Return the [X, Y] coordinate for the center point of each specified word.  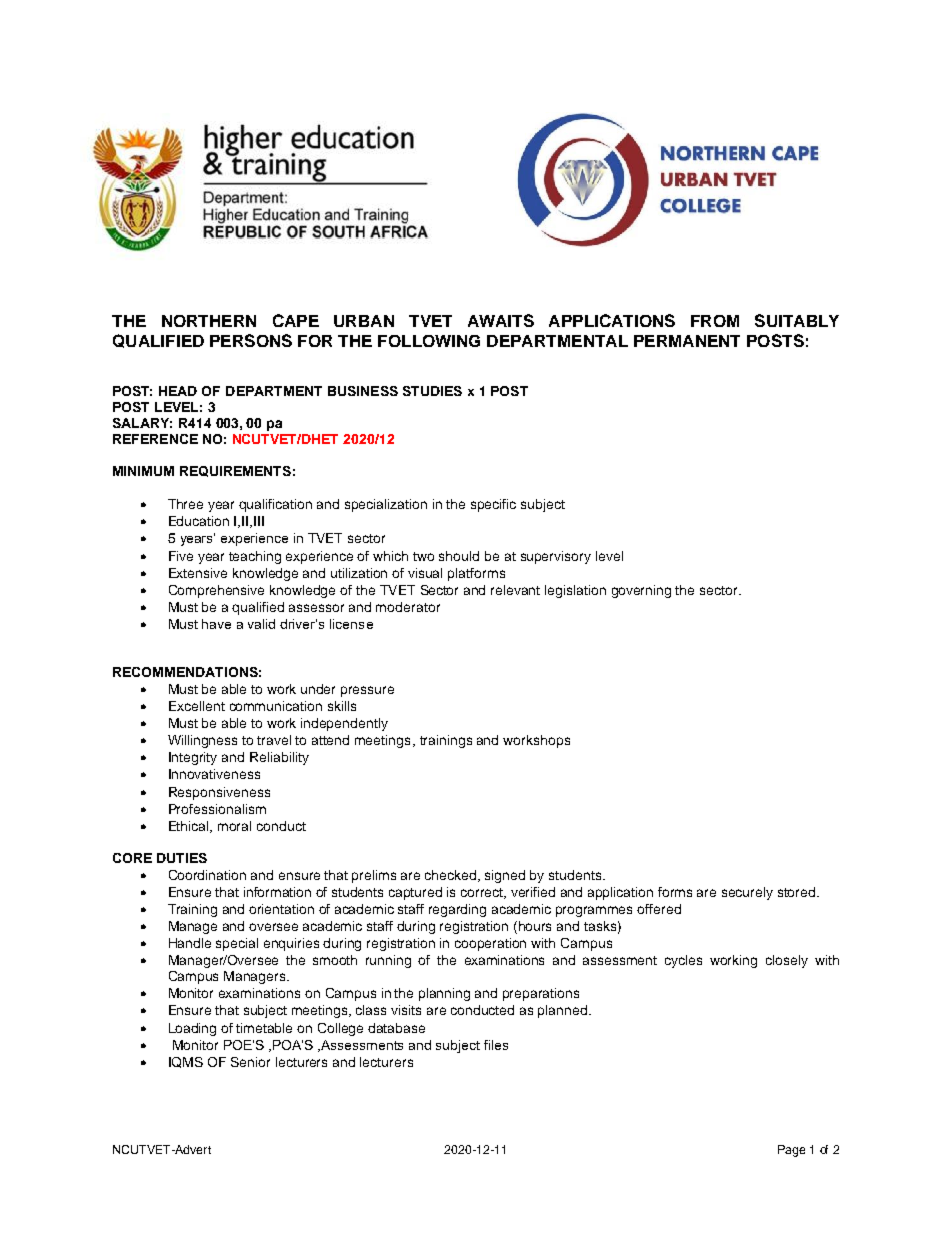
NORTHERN [209, 321]
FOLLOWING [429, 341]
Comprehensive [216, 591]
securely [747, 893]
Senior [250, 1062]
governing [641, 591]
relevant [515, 590]
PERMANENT [687, 341]
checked [452, 876]
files [496, 1045]
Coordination [207, 875]
